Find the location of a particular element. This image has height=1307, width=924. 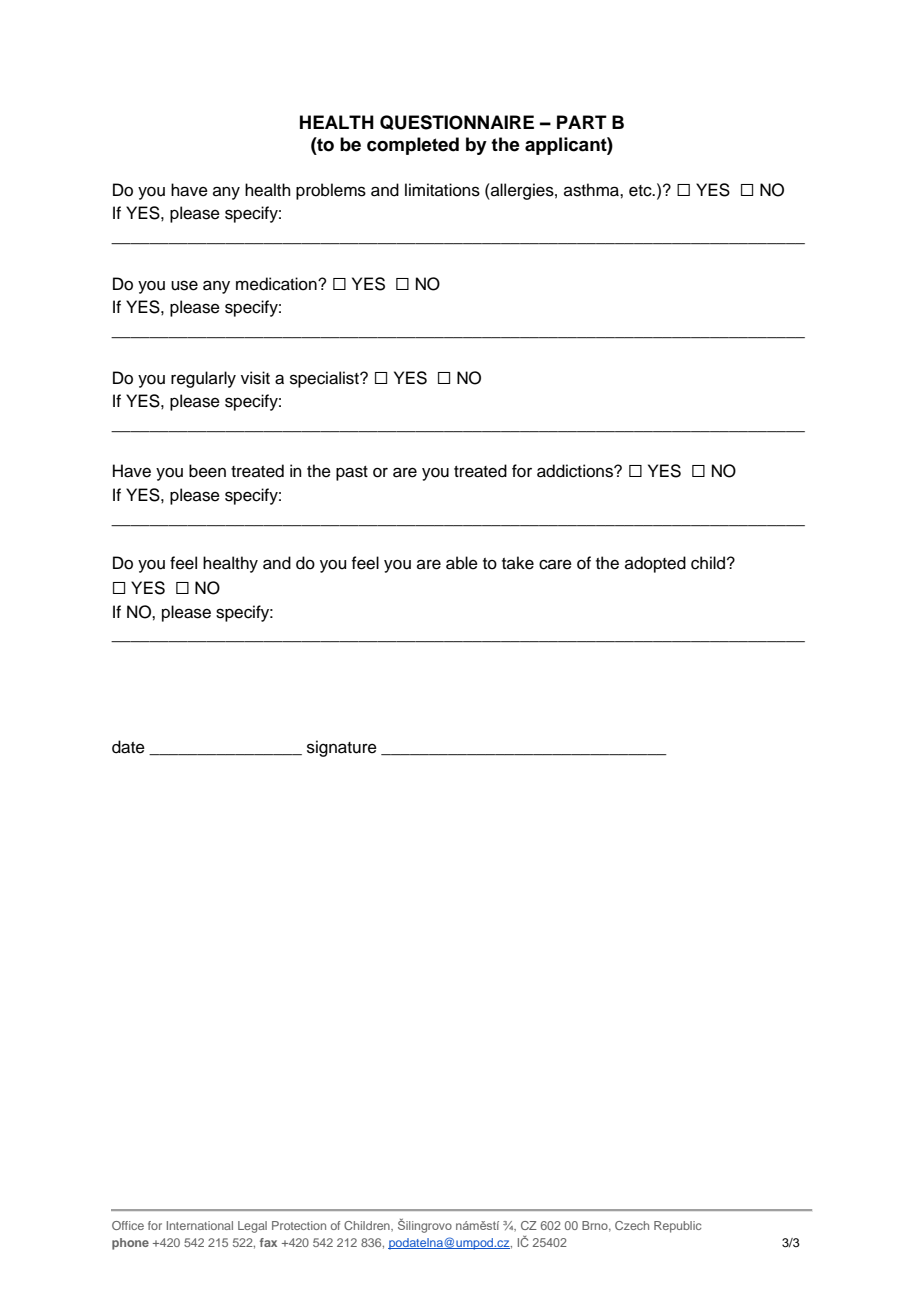

past is located at coordinates (352, 473).
